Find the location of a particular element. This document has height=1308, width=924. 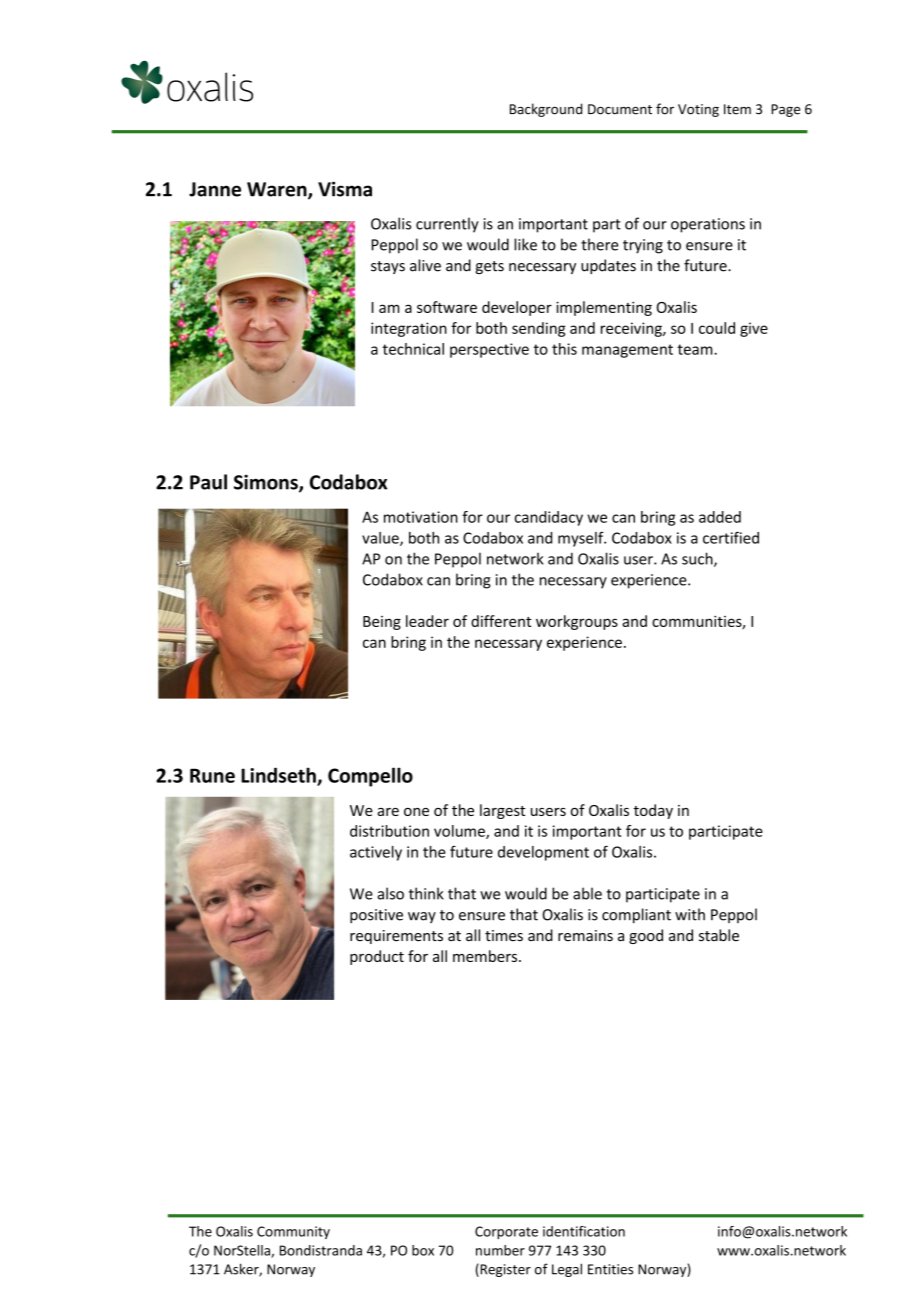

with is located at coordinates (690, 914).
